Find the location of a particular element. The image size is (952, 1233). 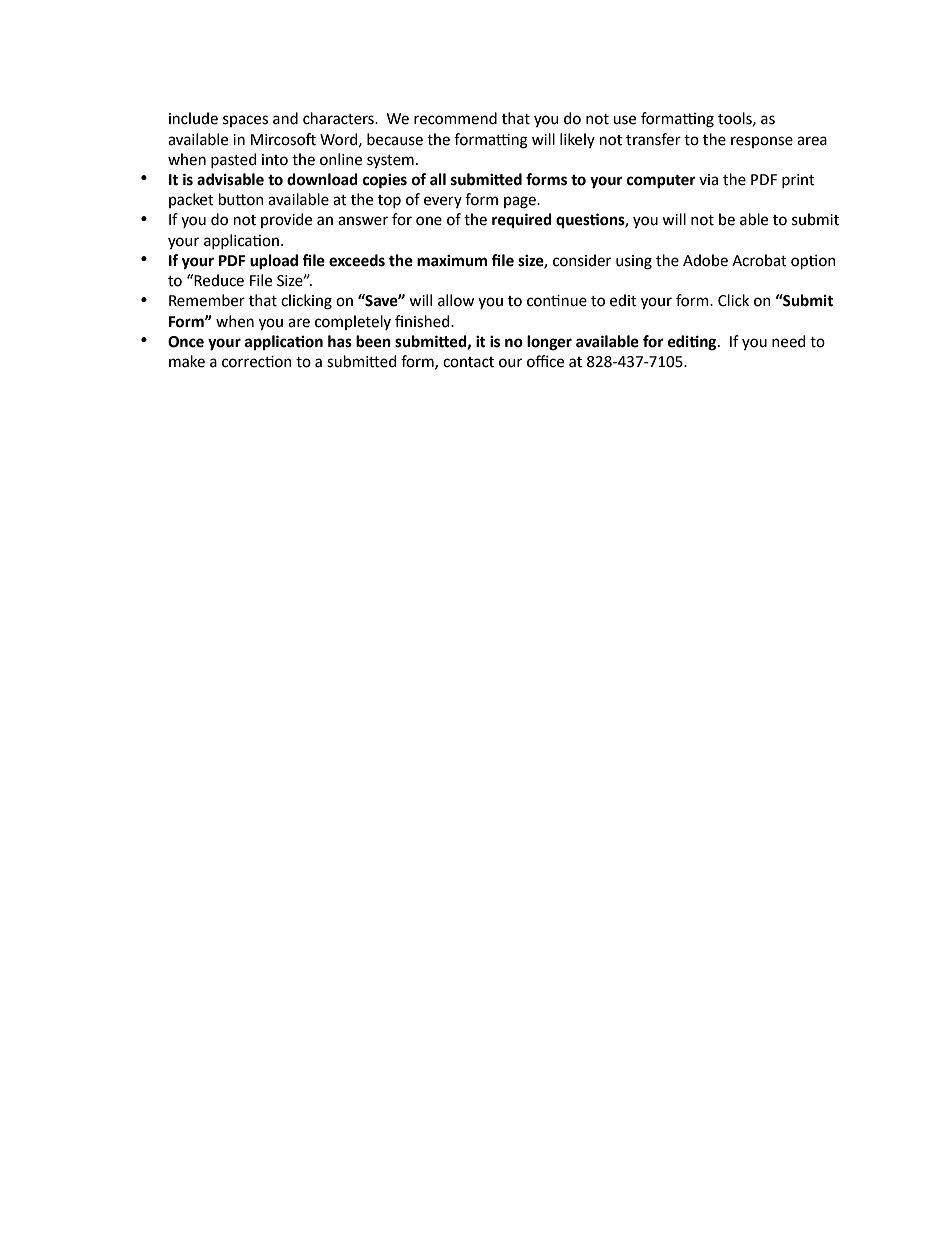

via is located at coordinates (708, 180).
